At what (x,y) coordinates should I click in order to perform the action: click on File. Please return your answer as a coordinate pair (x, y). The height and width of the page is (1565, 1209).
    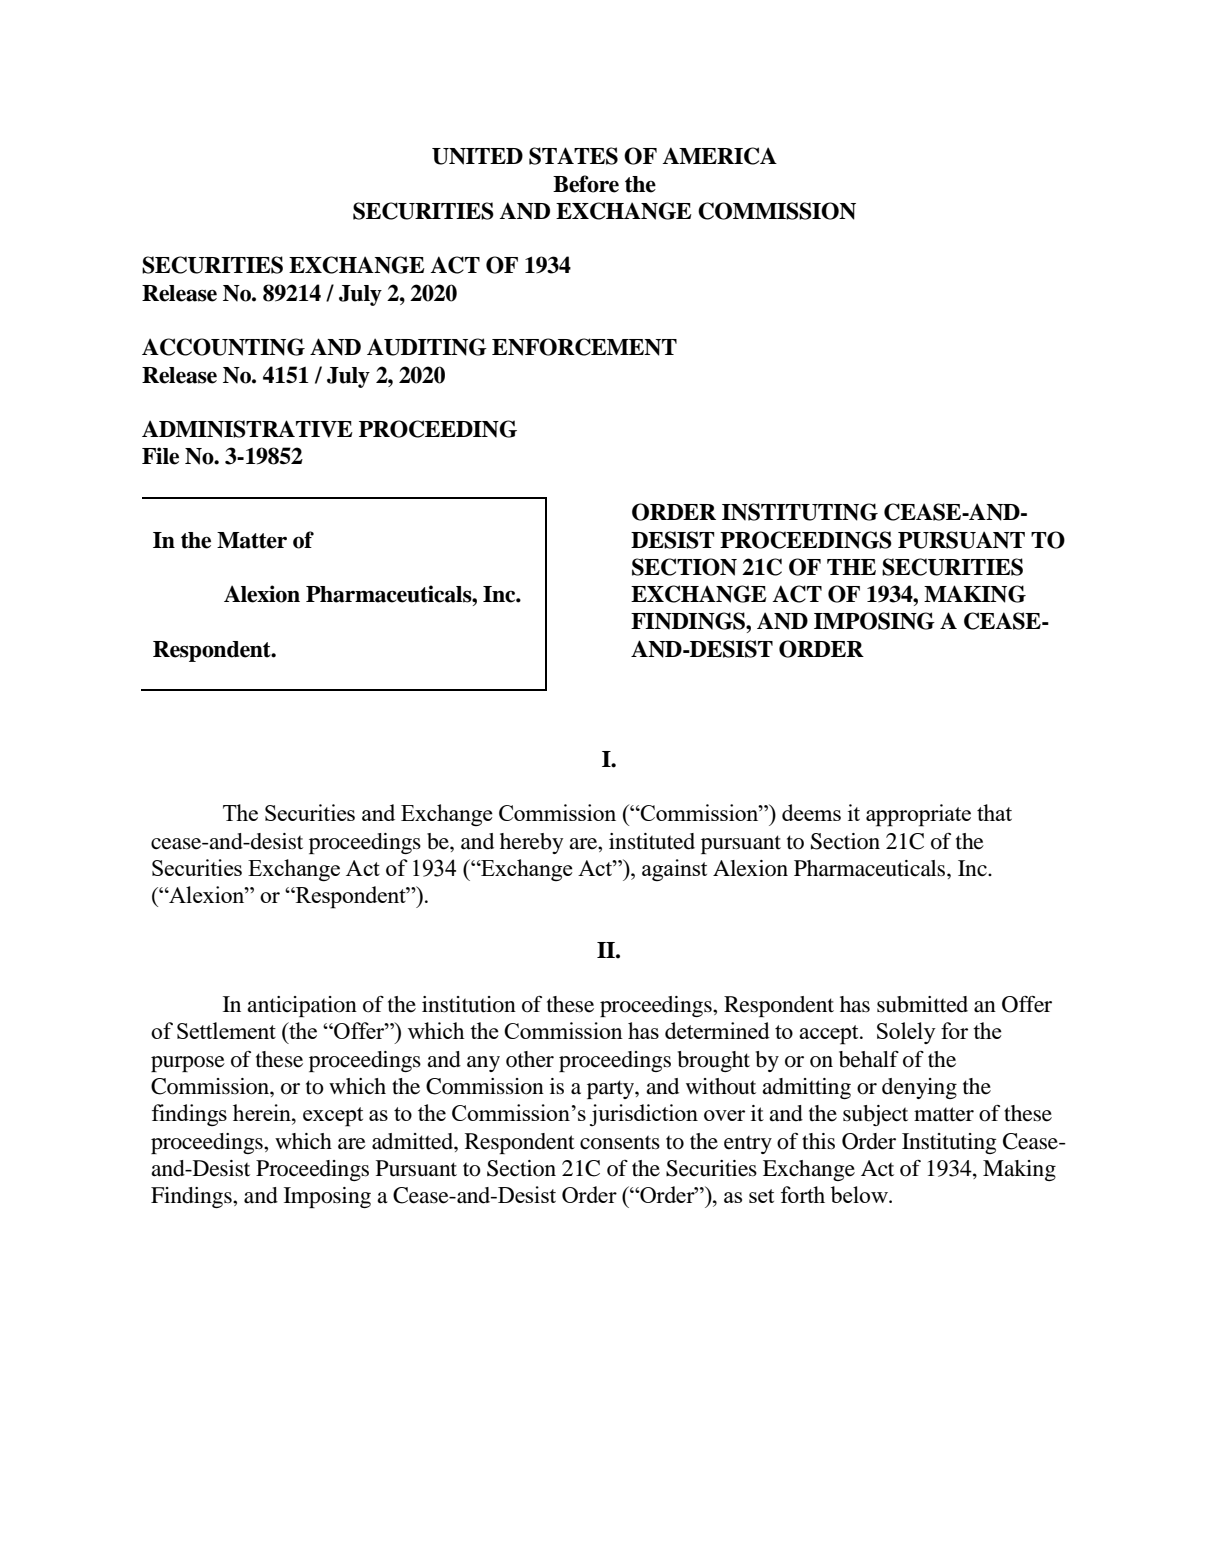
    Looking at the image, I should click on (160, 456).
